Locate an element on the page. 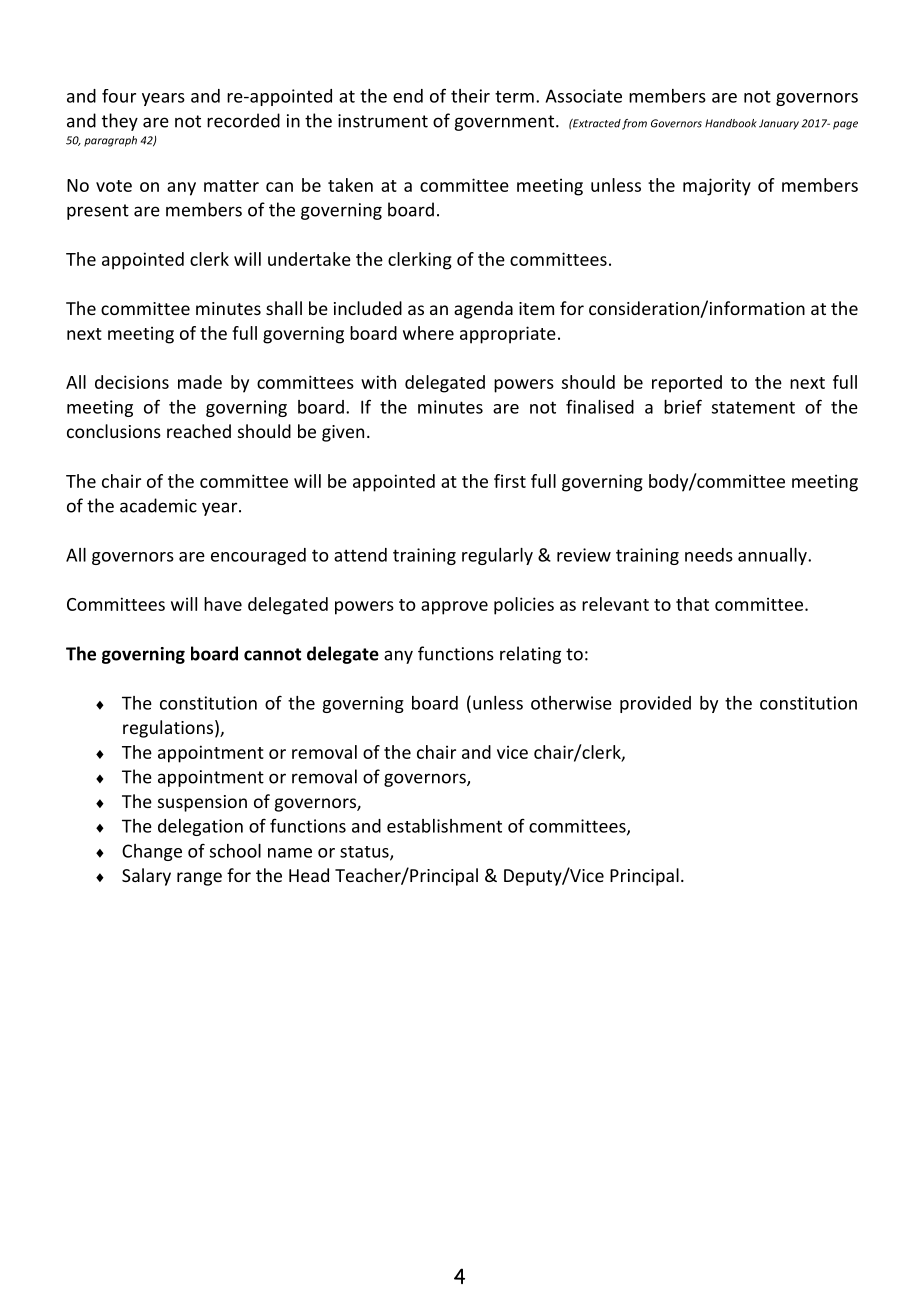  Change is located at coordinates (152, 852).
